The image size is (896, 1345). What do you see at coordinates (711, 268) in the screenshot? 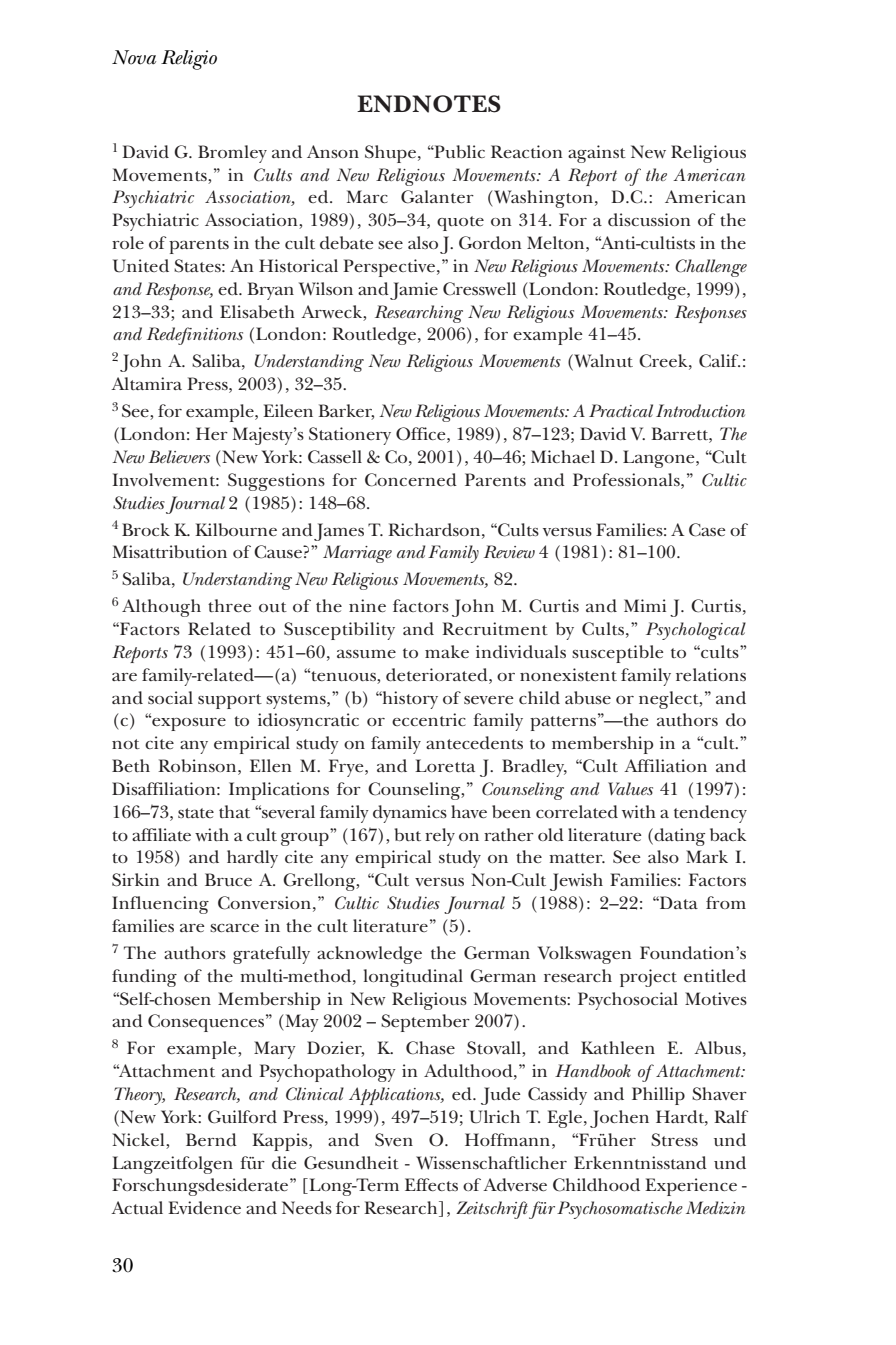
I see `Challenge` at bounding box center [711, 268].
